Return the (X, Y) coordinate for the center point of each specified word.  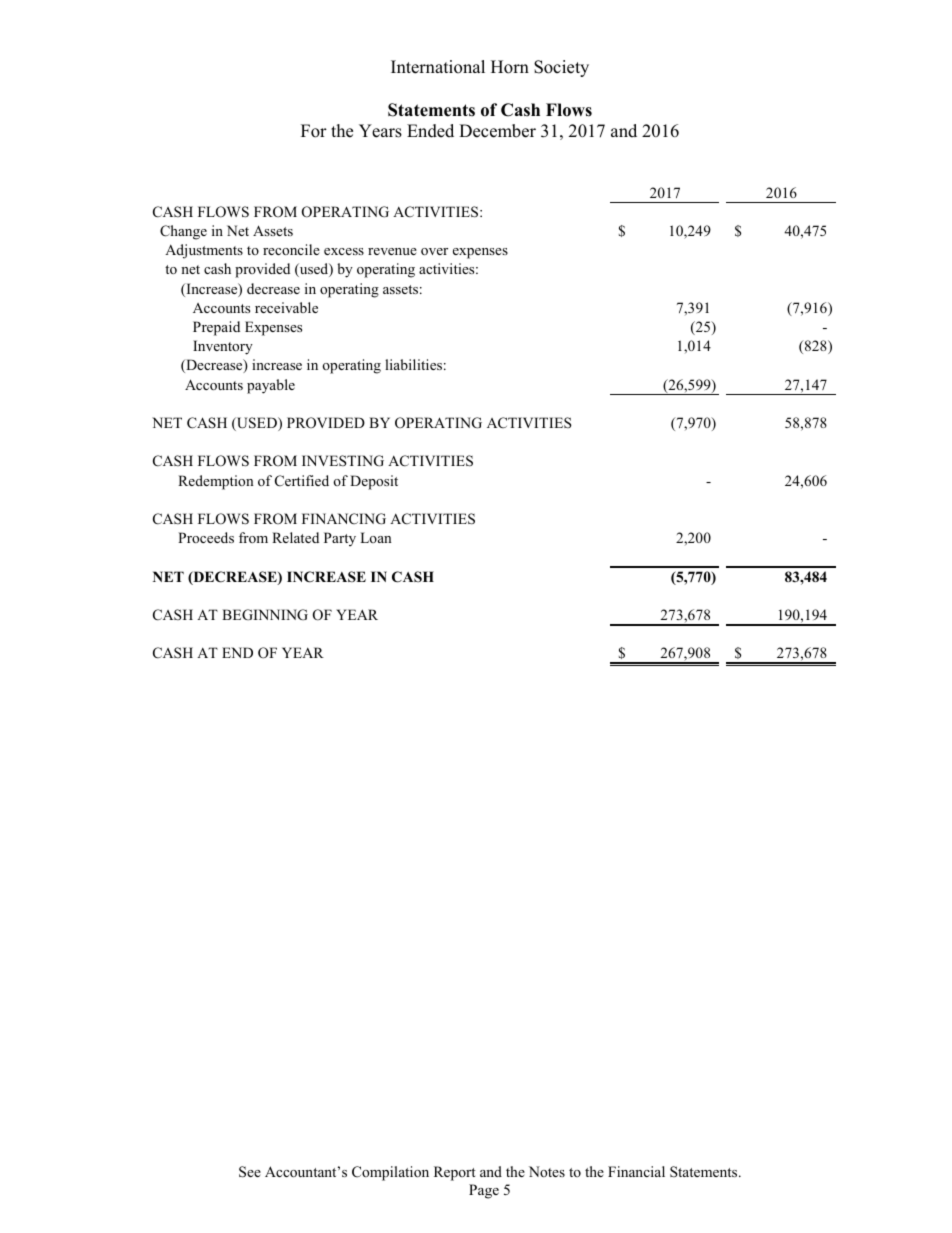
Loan (376, 537)
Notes (547, 1171)
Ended (430, 131)
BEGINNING (265, 615)
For (314, 131)
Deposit (374, 482)
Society (561, 68)
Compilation (390, 1173)
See (250, 1172)
